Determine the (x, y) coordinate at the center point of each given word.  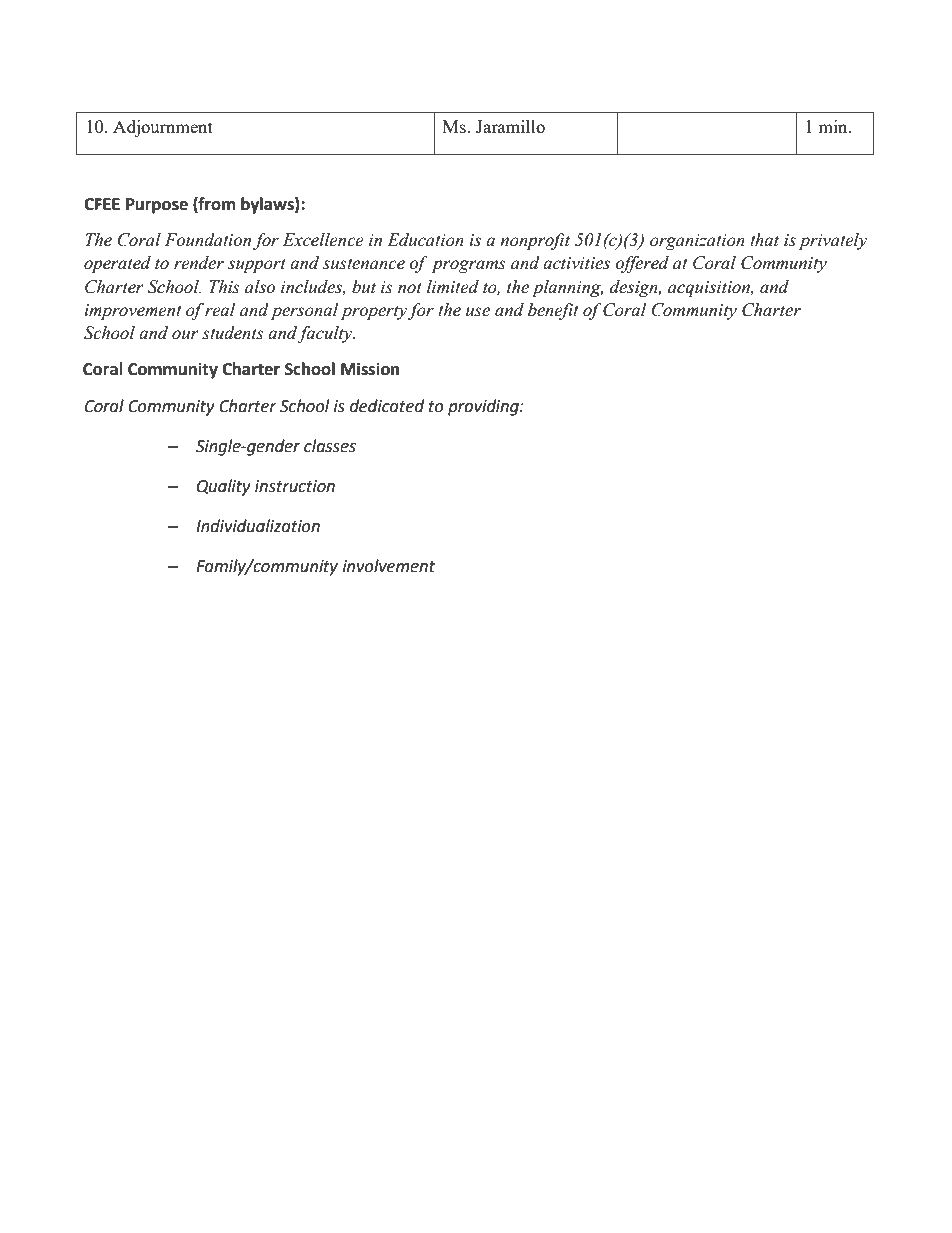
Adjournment (163, 128)
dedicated (387, 406)
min (834, 126)
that (764, 240)
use (478, 312)
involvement (389, 566)
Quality (224, 487)
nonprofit (535, 241)
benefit (553, 311)
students (233, 333)
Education (425, 240)
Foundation (208, 240)
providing (484, 407)
